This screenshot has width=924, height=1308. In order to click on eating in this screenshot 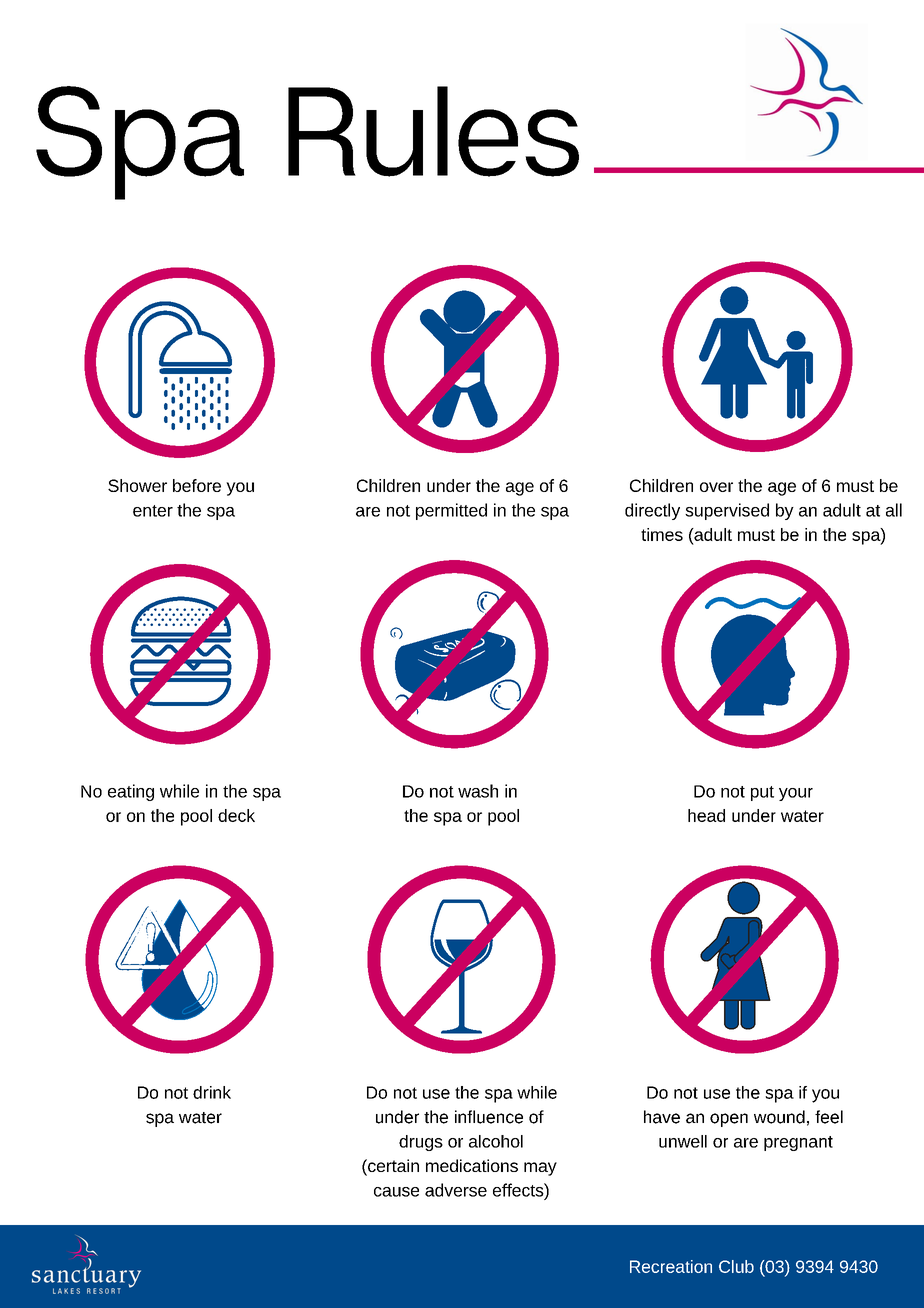, I will do `click(131, 792)`.
